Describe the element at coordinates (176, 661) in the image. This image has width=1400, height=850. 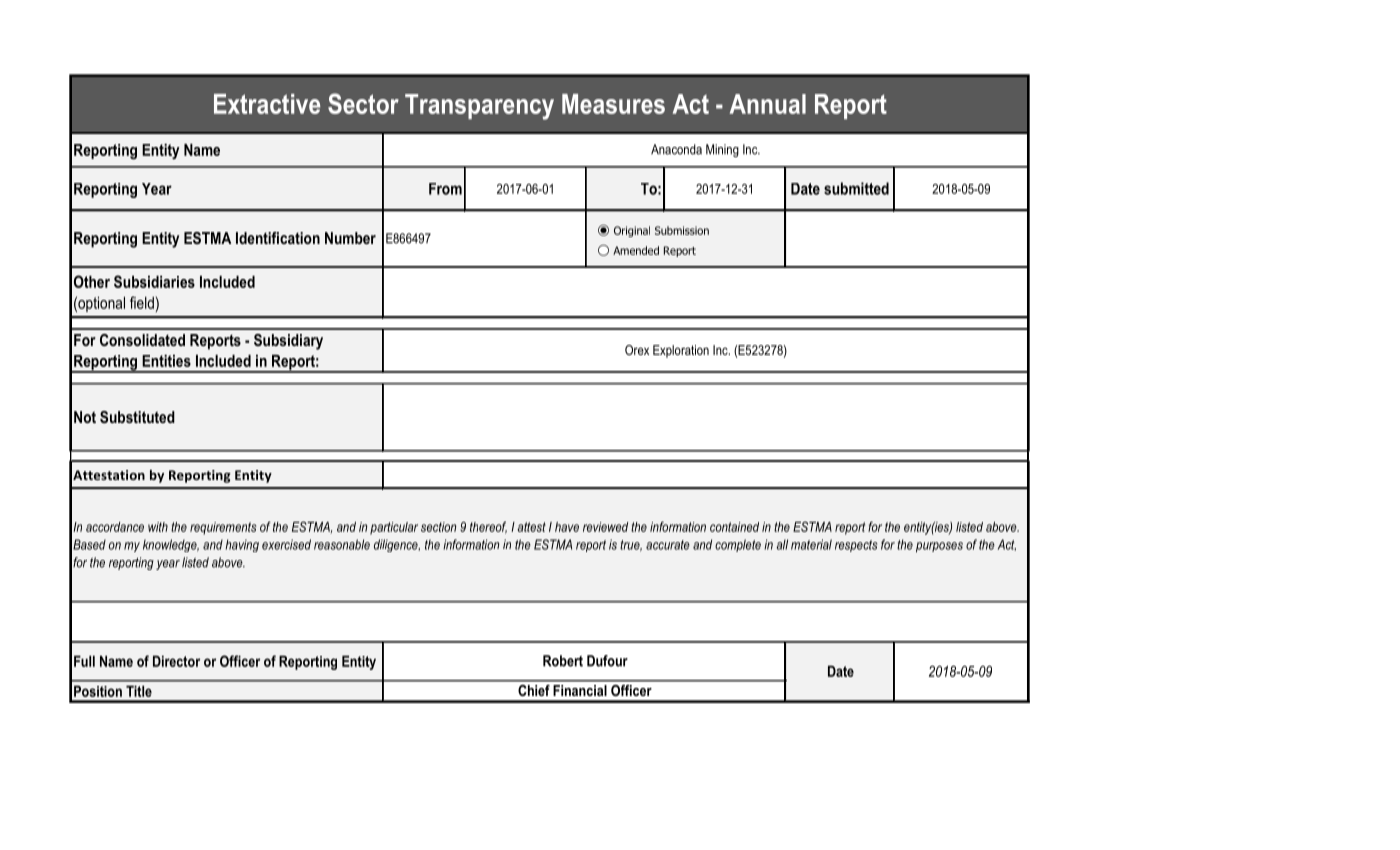
I see `Director` at that location.
